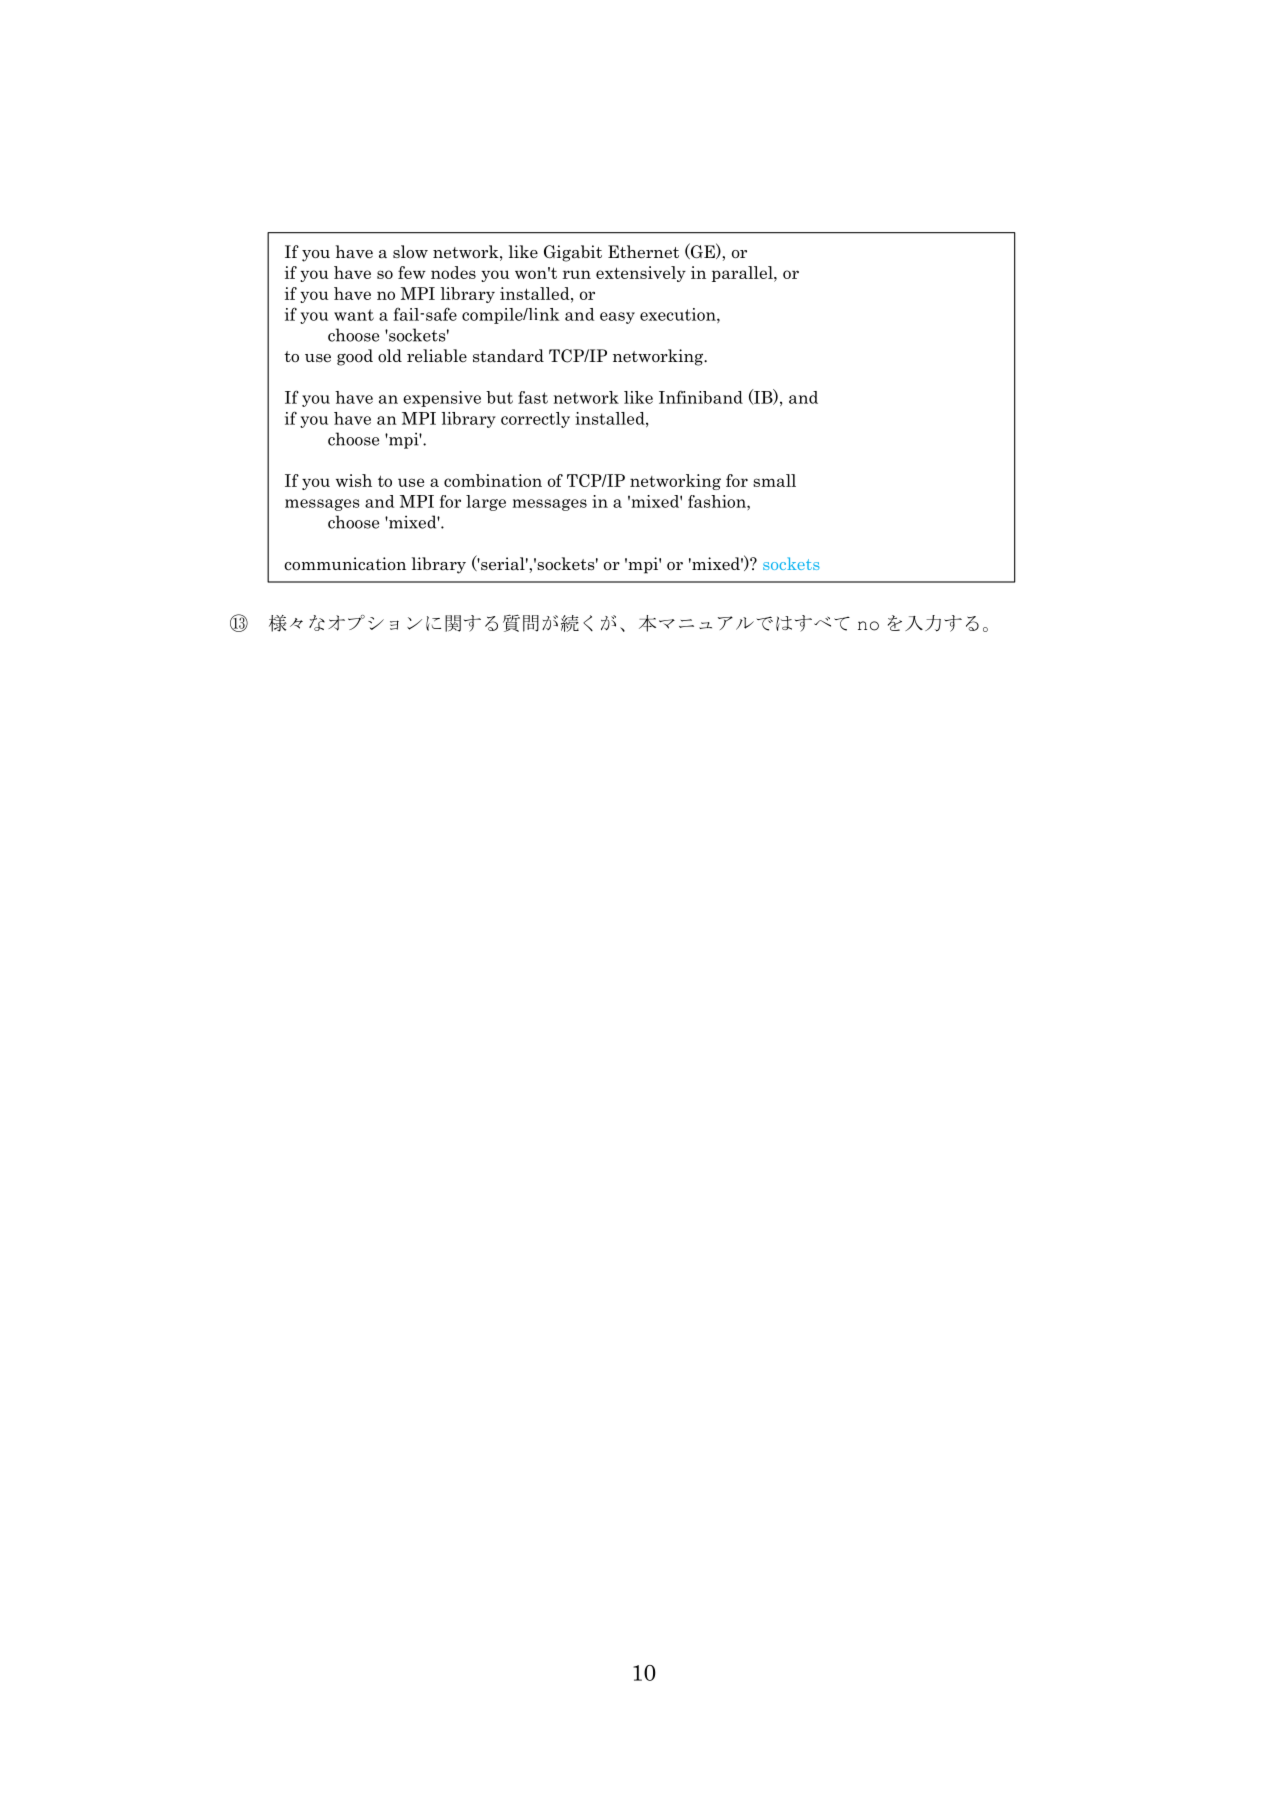  I want to click on large, so click(486, 503).
